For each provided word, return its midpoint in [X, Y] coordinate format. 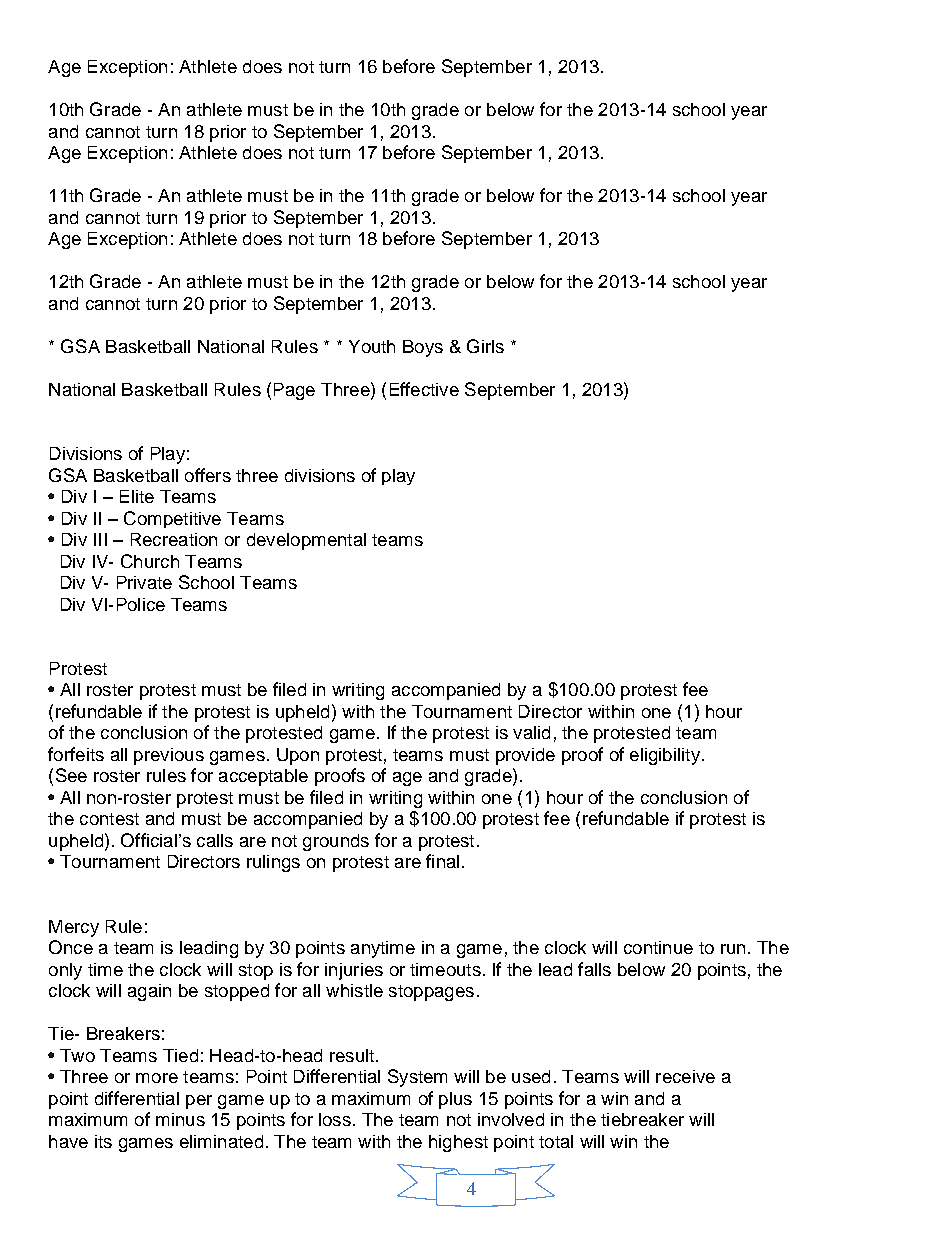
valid [531, 732]
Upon [298, 756]
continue [658, 947]
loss [335, 1119]
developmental [306, 541]
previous [169, 756]
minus [180, 1119]
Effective [424, 389]
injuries [354, 971]
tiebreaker [642, 1119]
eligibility [665, 756]
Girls [485, 346]
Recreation [174, 539]
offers [208, 475]
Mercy [74, 928]
